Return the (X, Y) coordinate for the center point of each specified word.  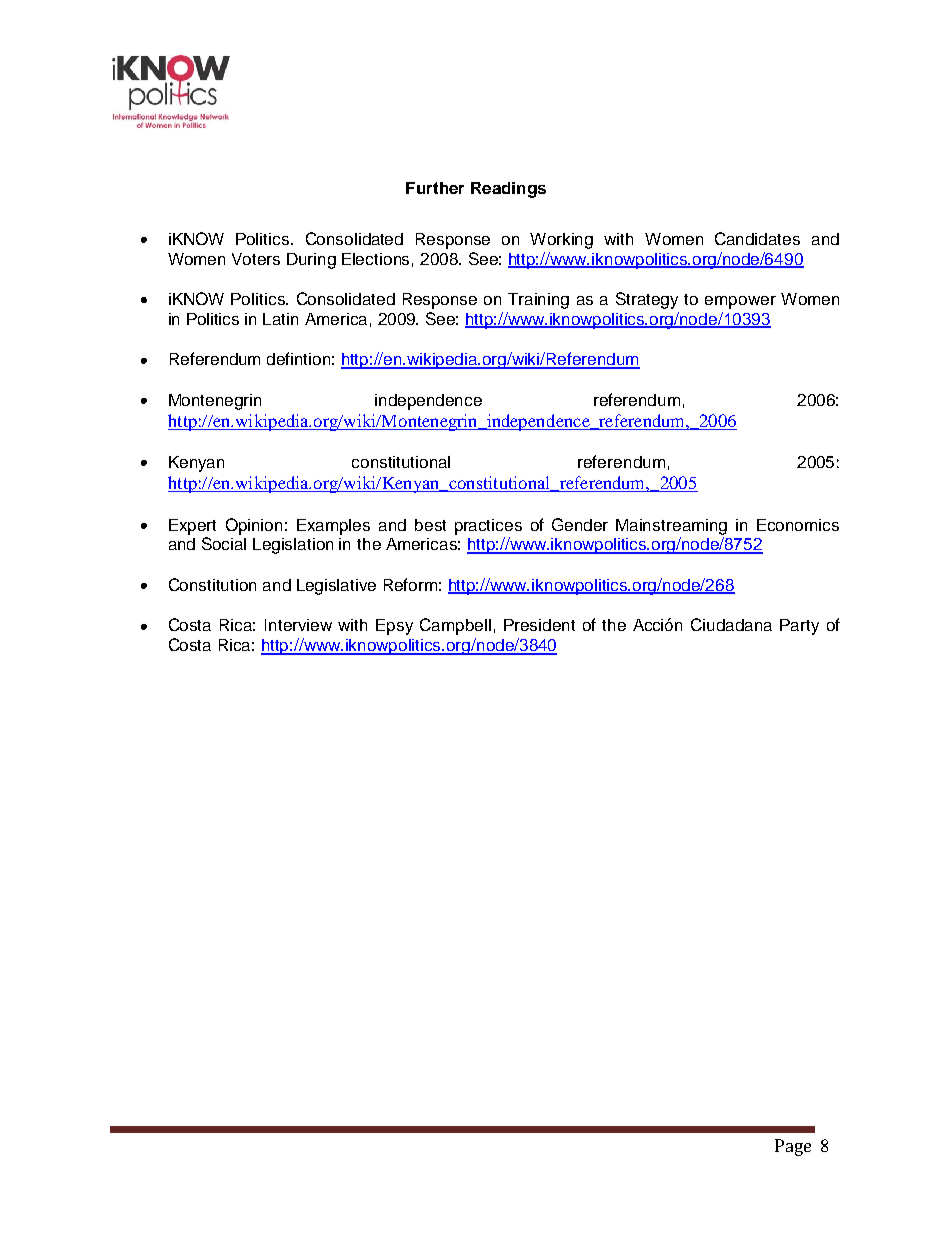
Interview (298, 625)
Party (799, 627)
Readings (508, 190)
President (539, 625)
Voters (256, 259)
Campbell (455, 626)
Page (793, 1147)
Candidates (757, 238)
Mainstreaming (671, 527)
